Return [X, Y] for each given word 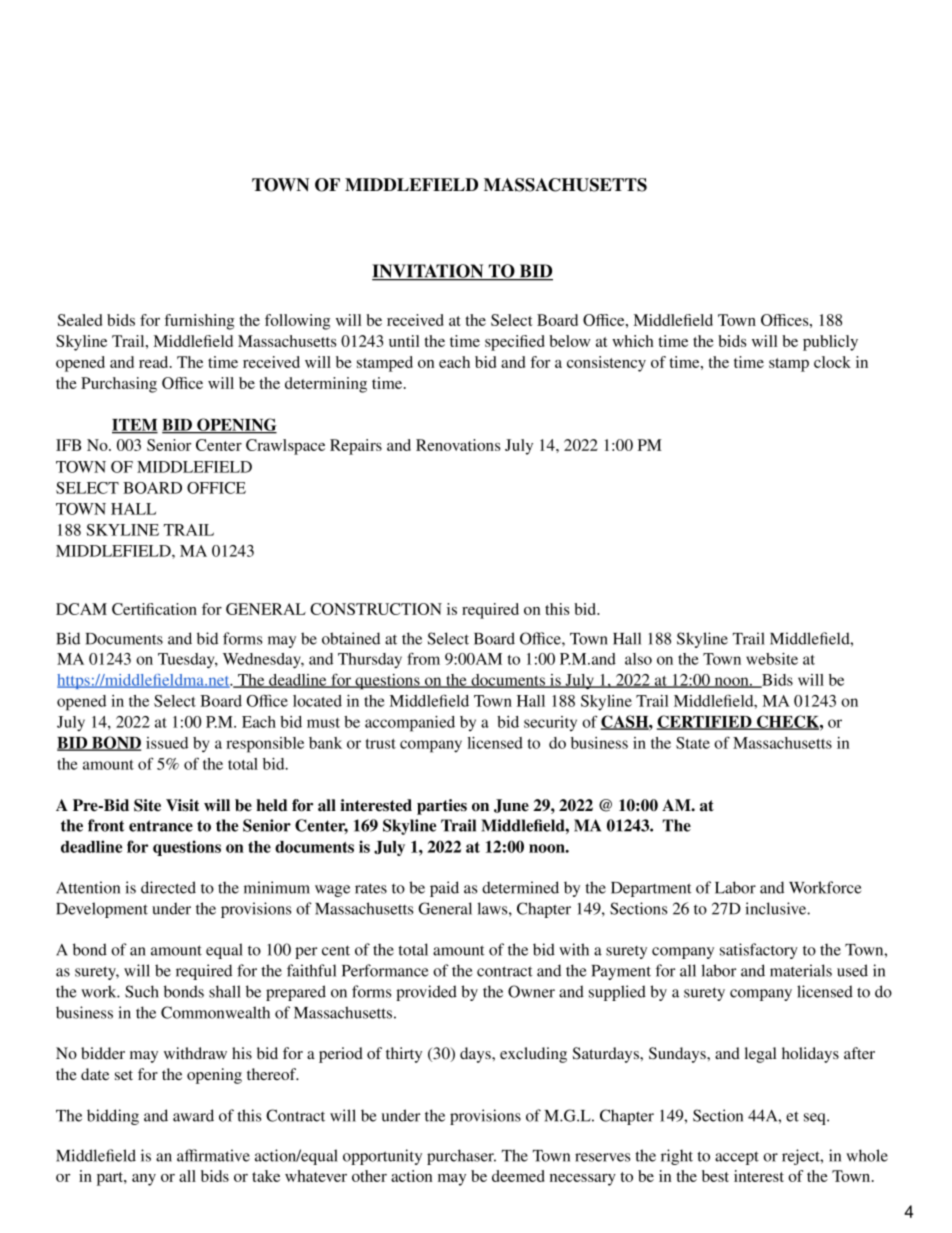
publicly [830, 343]
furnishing [199, 322]
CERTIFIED [705, 722]
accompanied [410, 724]
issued [167, 743]
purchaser [461, 1157]
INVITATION [429, 272]
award [193, 1115]
